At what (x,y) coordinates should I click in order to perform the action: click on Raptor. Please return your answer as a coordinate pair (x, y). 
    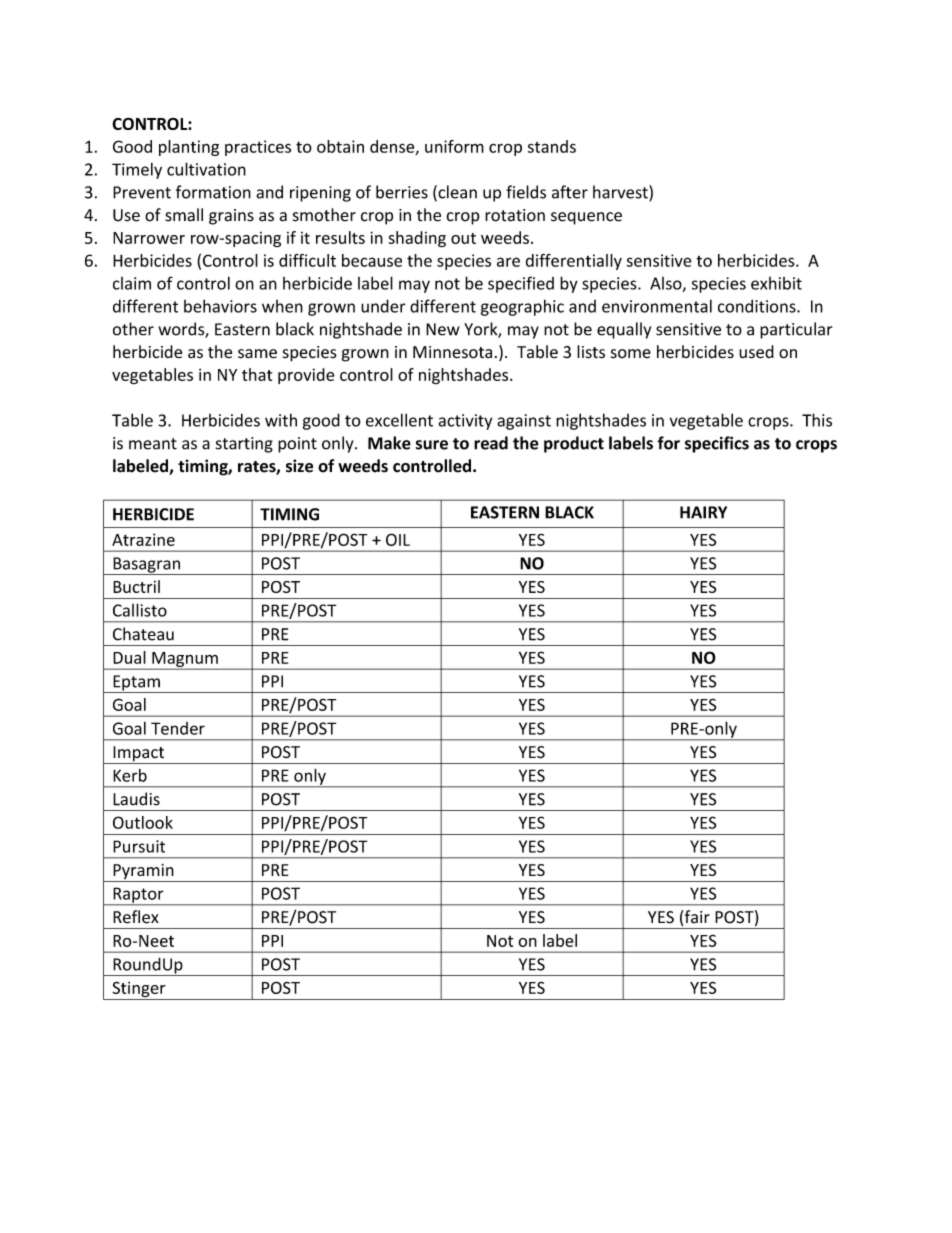
    Looking at the image, I should click on (138, 896).
